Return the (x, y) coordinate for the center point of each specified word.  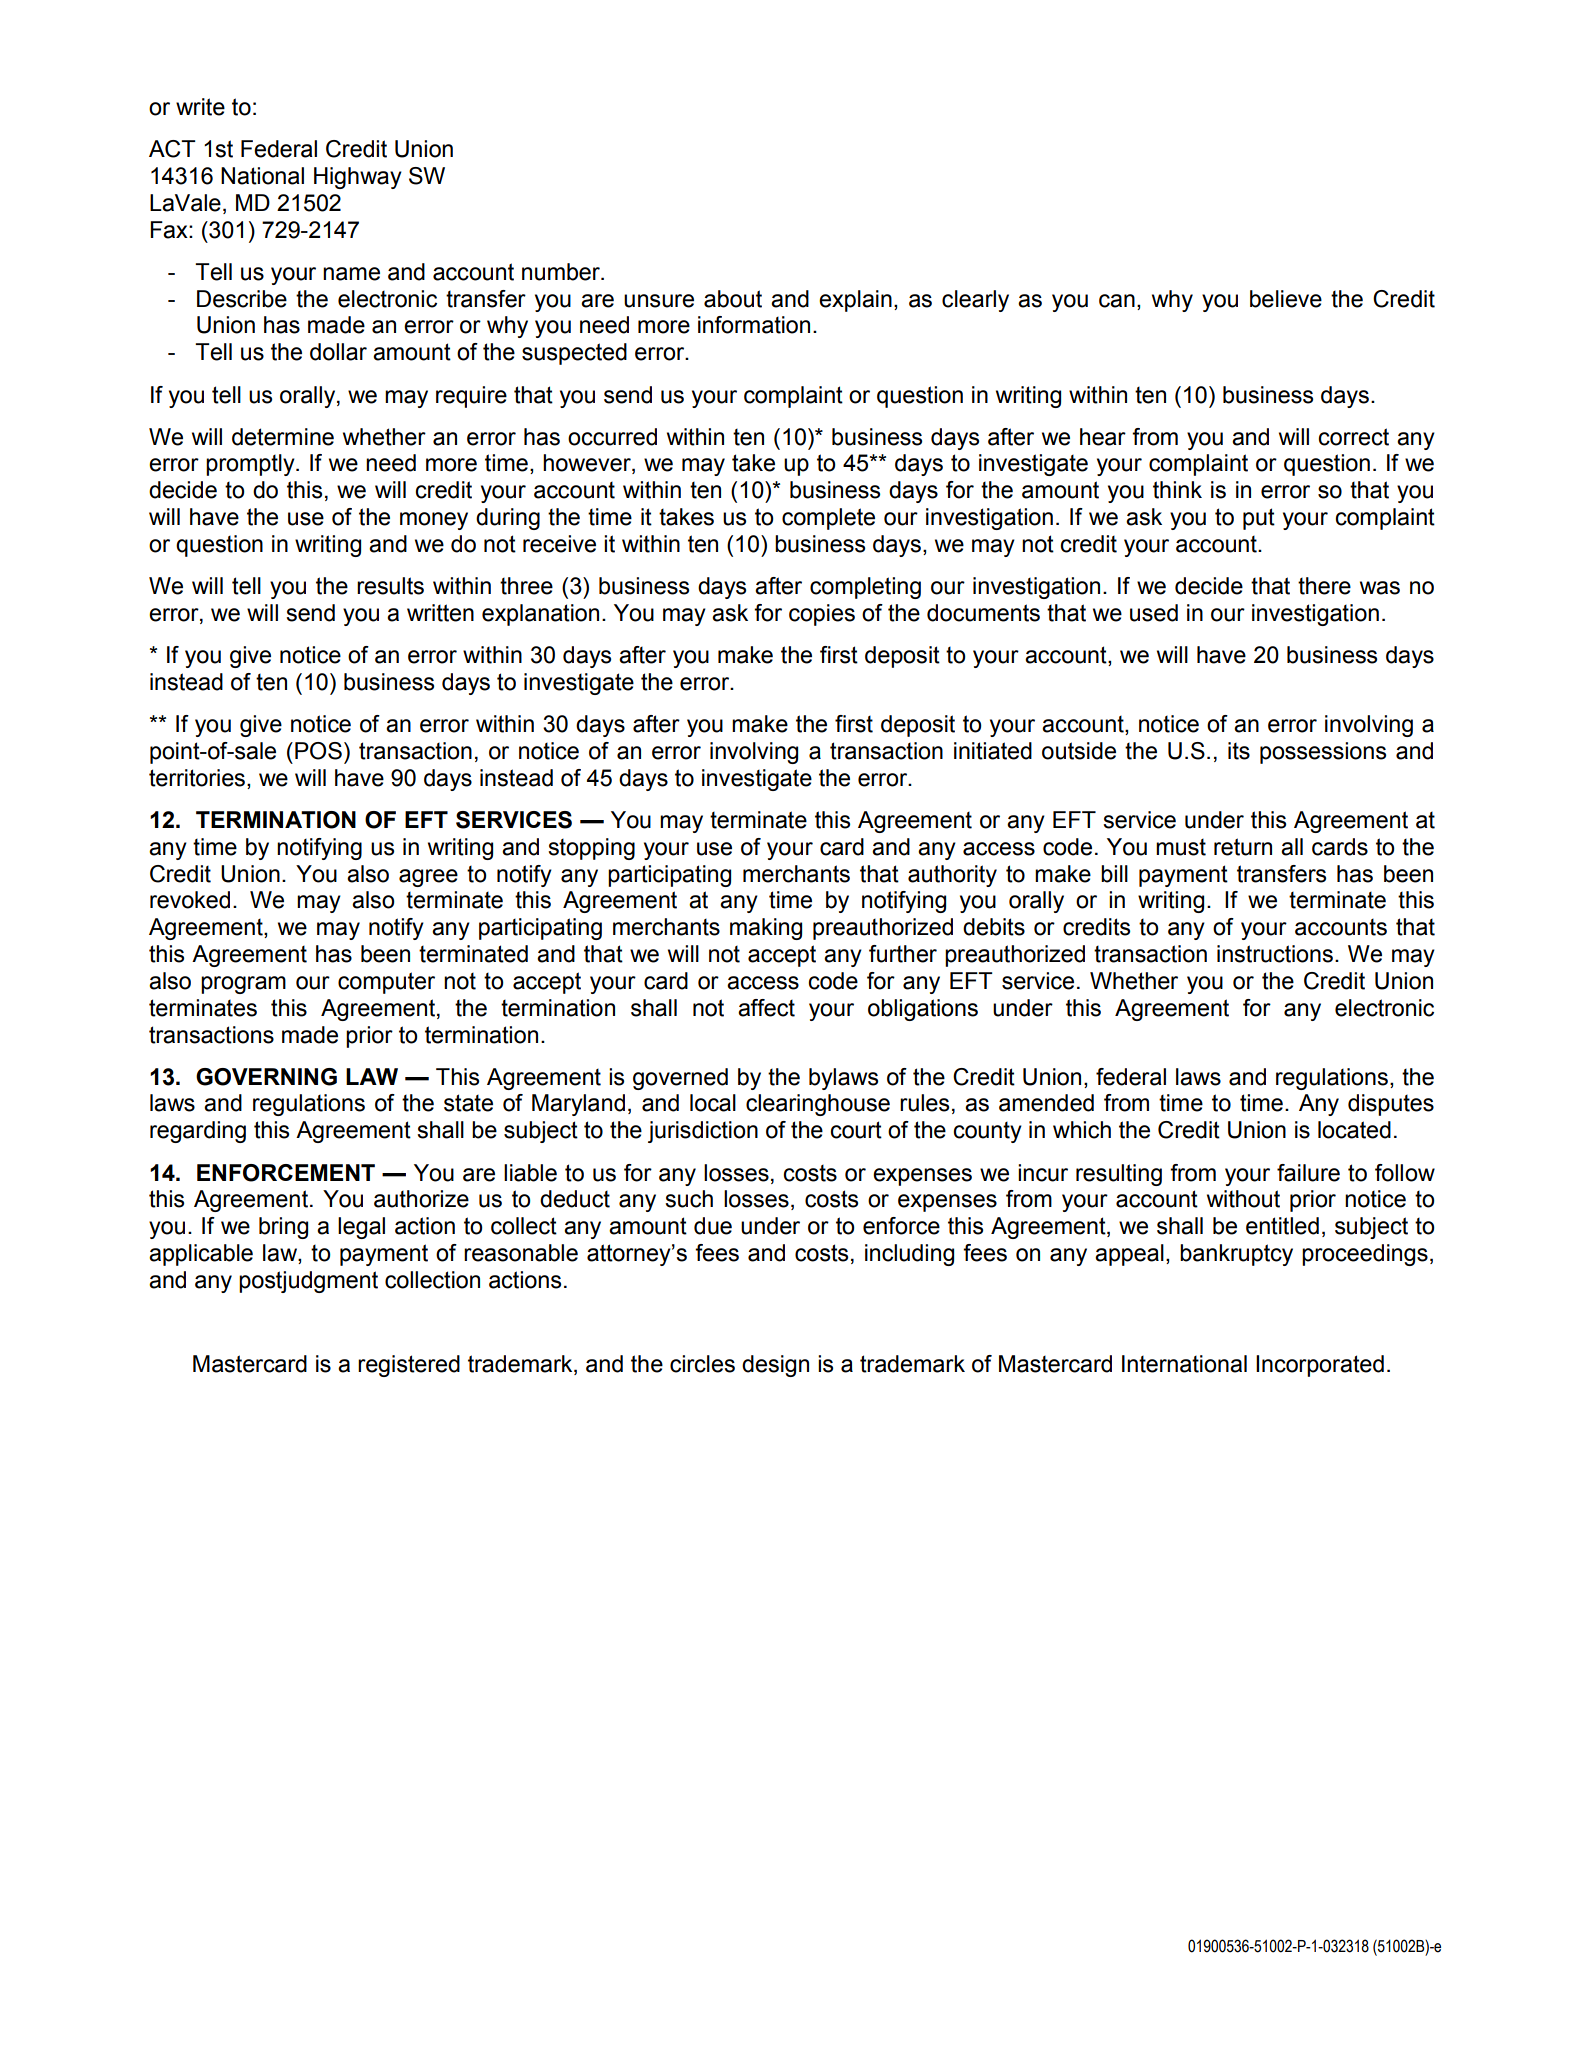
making (766, 929)
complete (828, 519)
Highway (358, 178)
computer (386, 983)
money (434, 521)
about (733, 299)
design (775, 1366)
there (1324, 586)
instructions (1275, 954)
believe (1286, 299)
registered (409, 1366)
